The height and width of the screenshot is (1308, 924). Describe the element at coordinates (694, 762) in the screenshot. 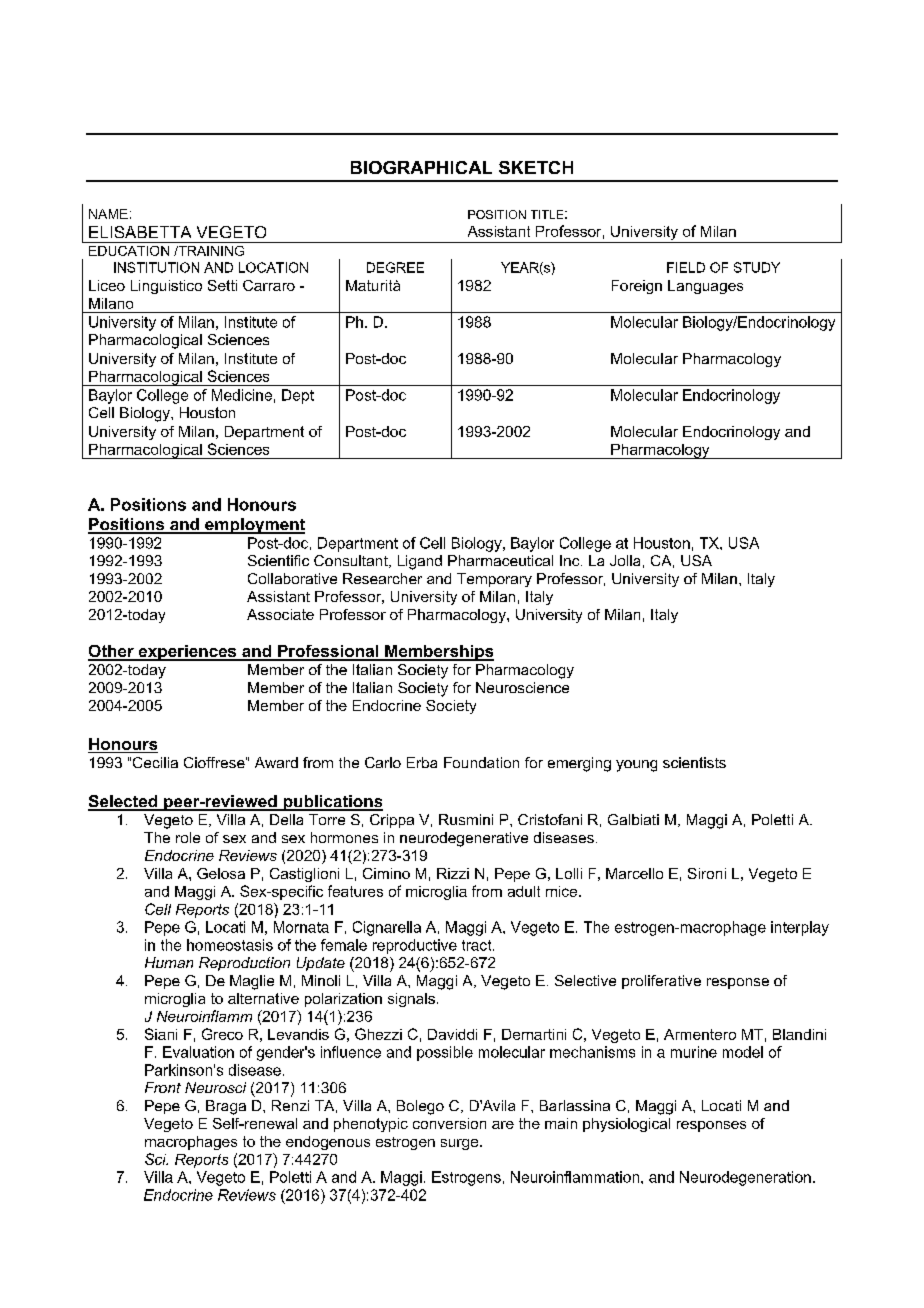

I see `scientists` at that location.
